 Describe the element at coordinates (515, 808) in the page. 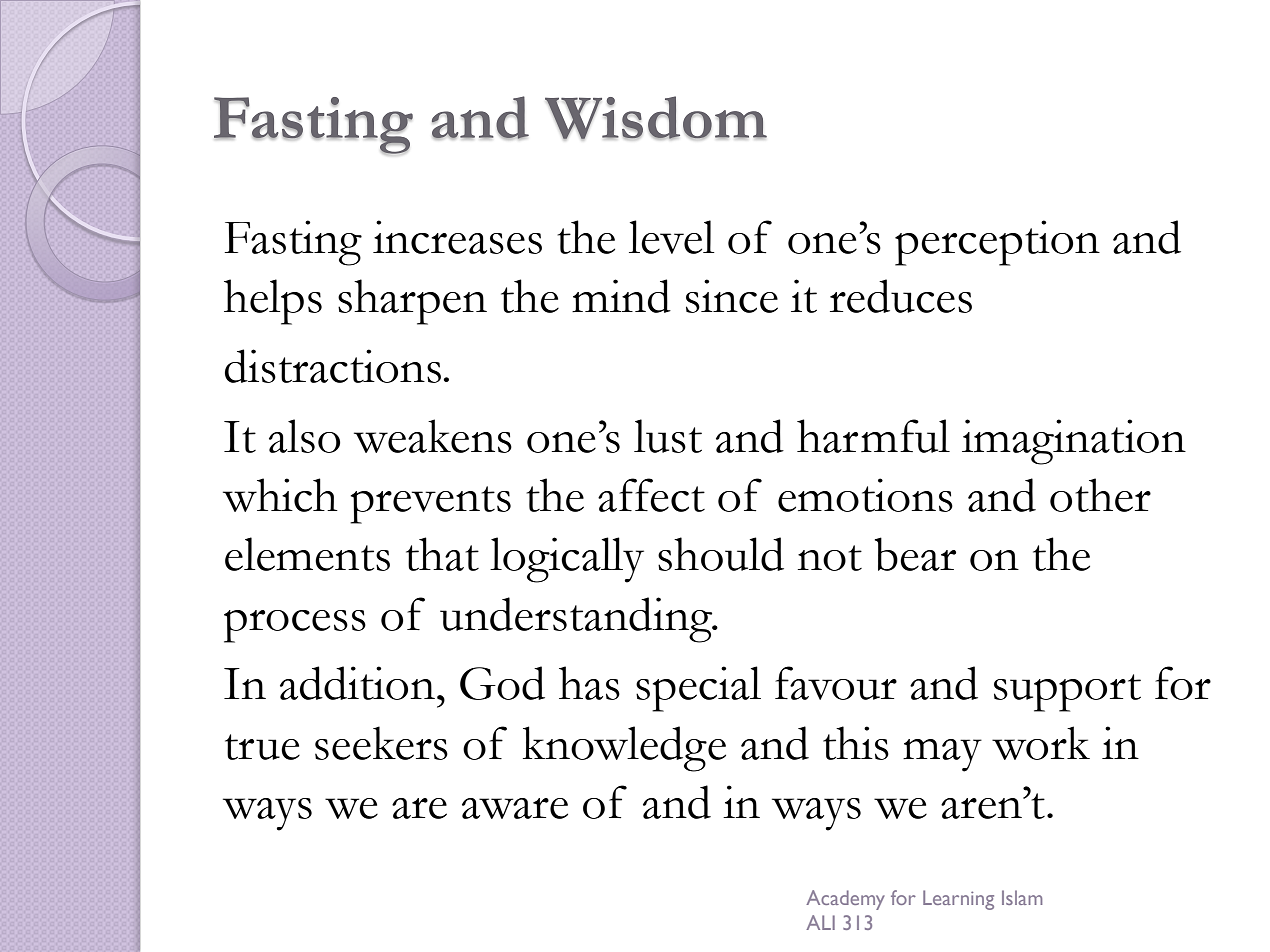

I see `aware` at that location.
